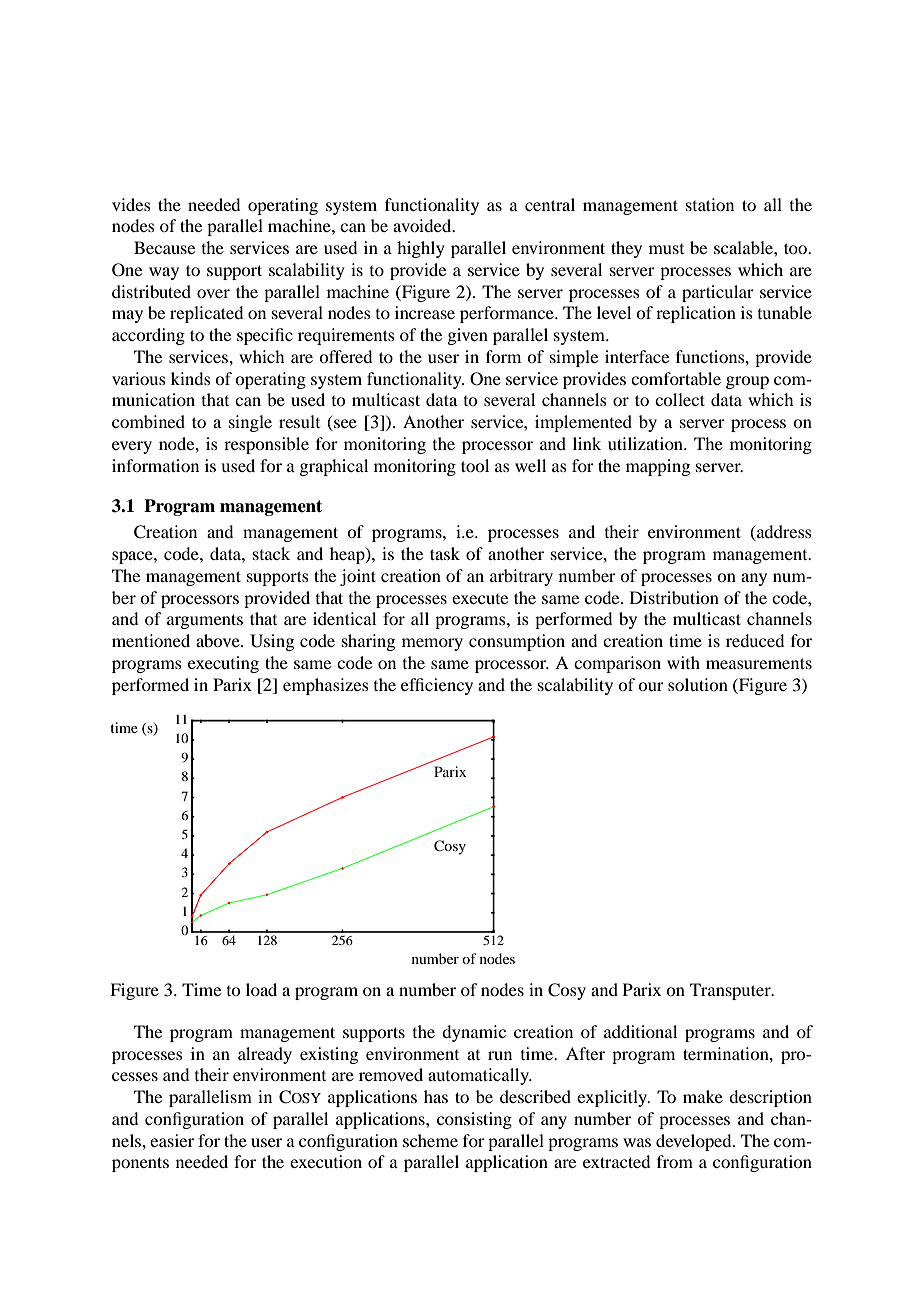 This document has width=924, height=1308. Describe the element at coordinates (265, 1055) in the document. I see `already` at that location.
